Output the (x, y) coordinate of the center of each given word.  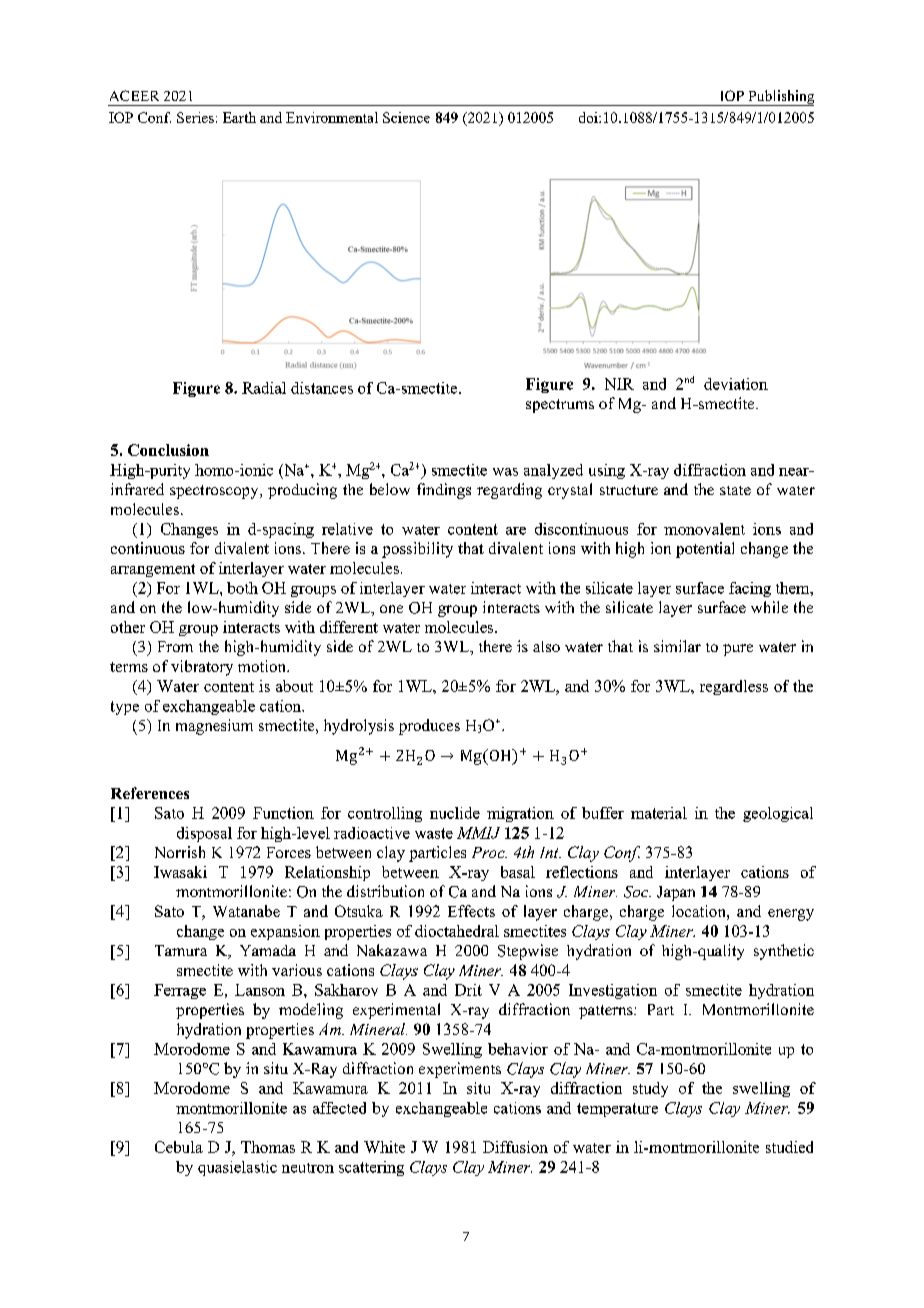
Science (406, 117)
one (391, 609)
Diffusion (515, 1147)
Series (195, 117)
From (175, 646)
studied (789, 1147)
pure (738, 650)
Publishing (780, 98)
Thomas (268, 1147)
